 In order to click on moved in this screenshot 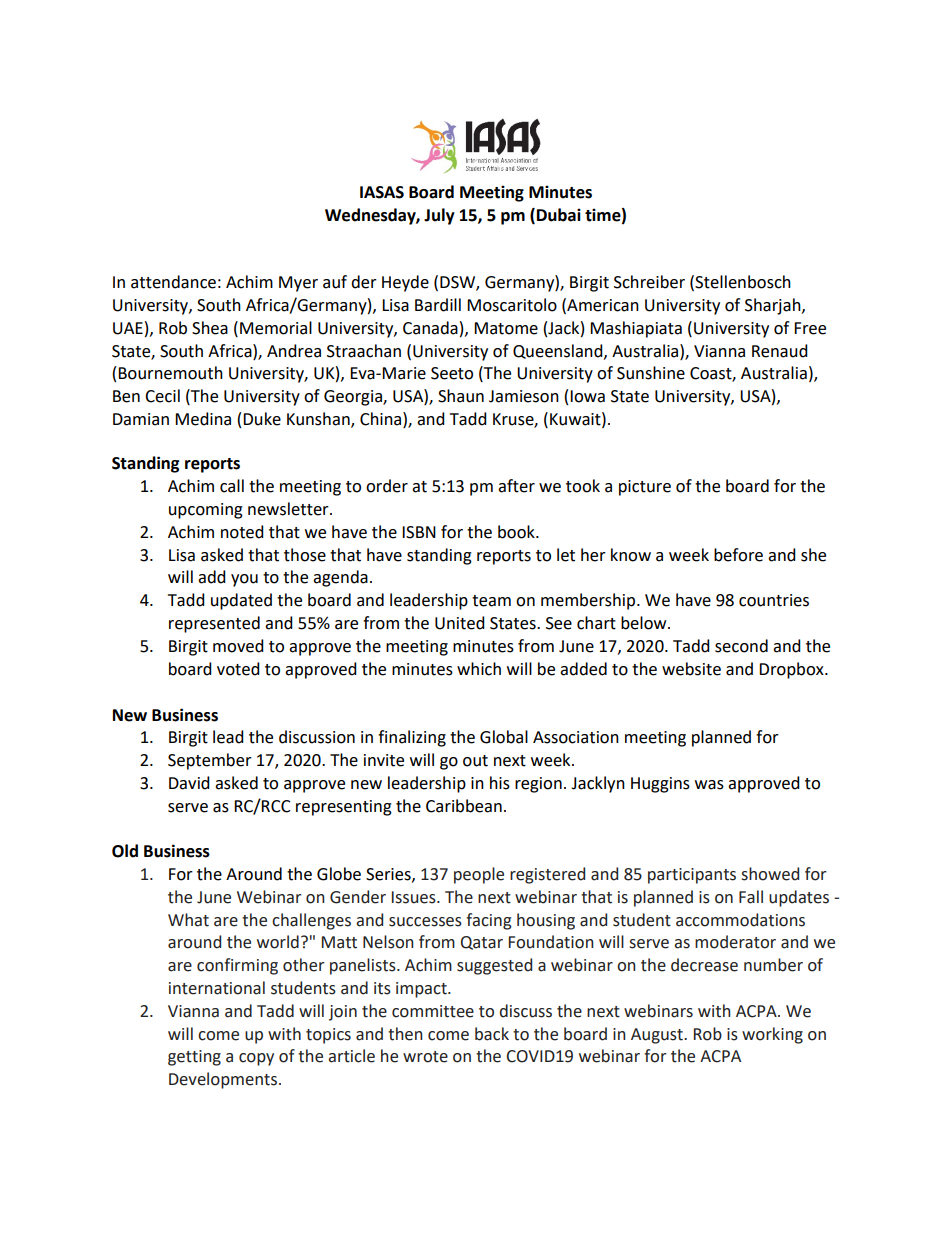, I will do `click(238, 646)`.
